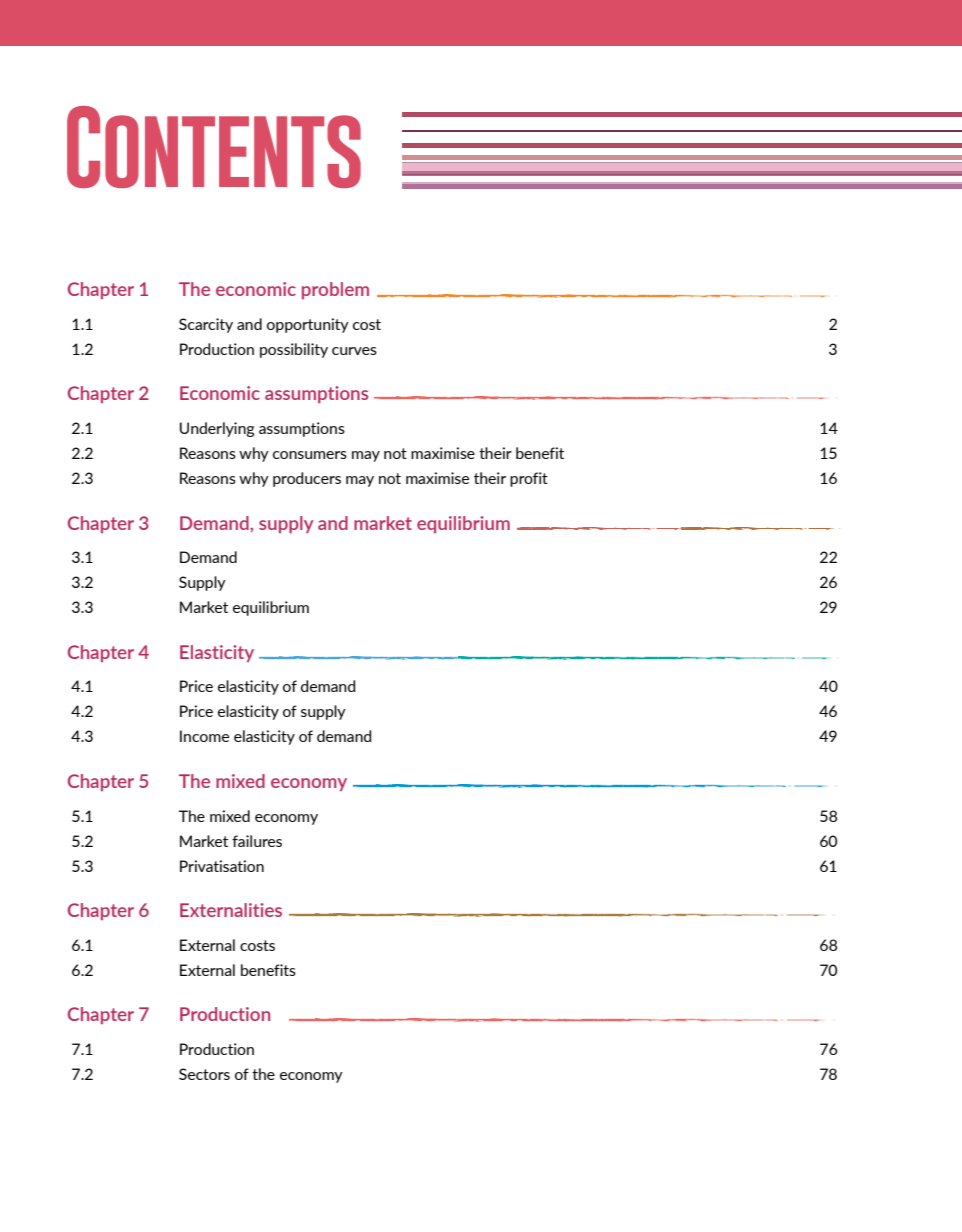 The height and width of the document is (1232, 962). I want to click on Income, so click(204, 736).
